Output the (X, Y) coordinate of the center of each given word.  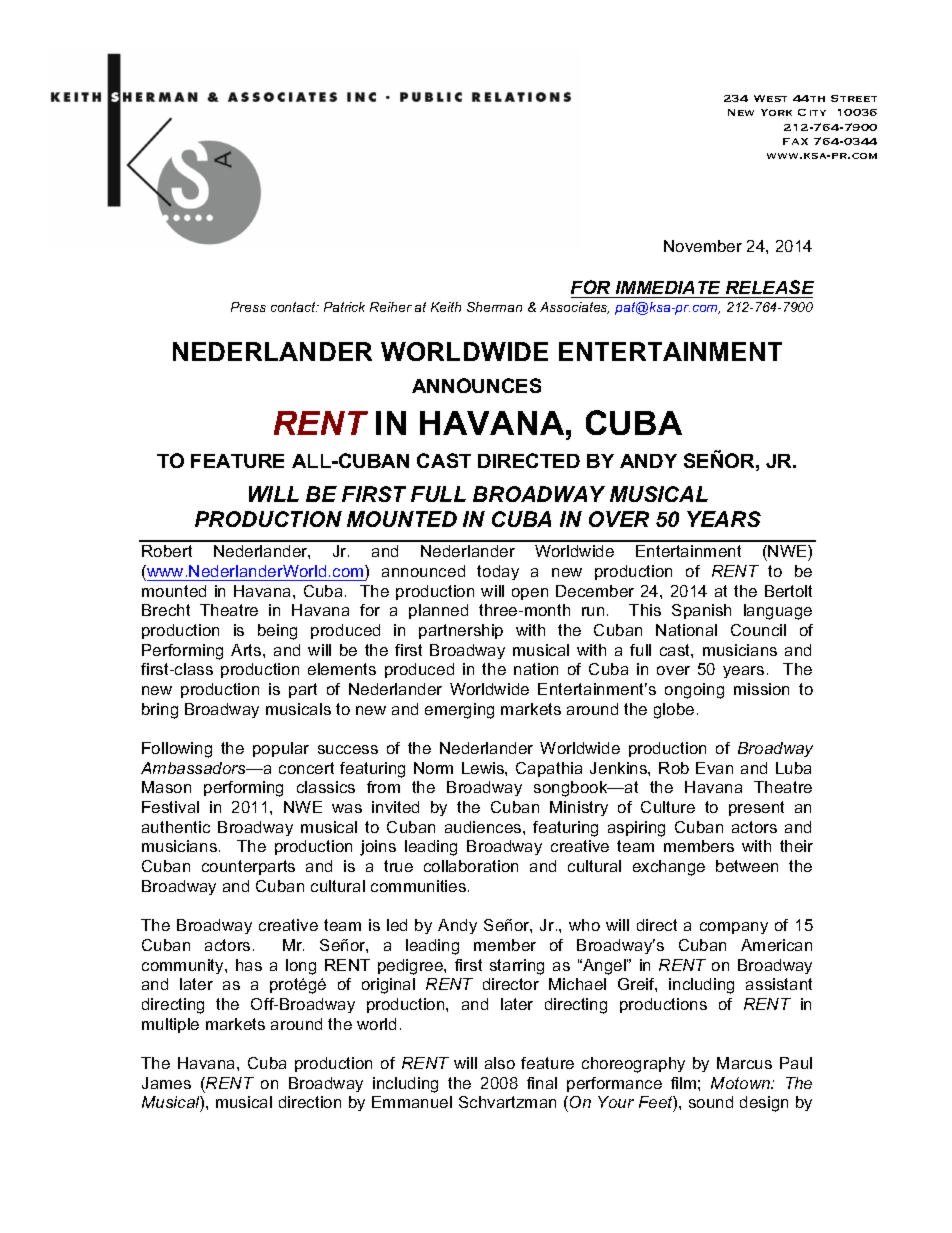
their (796, 846)
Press (248, 307)
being (277, 632)
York (776, 112)
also (500, 1063)
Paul (796, 1063)
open (530, 594)
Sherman (494, 307)
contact (294, 307)
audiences (484, 827)
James (166, 1083)
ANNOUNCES (476, 385)
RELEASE (770, 287)
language (778, 612)
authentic (176, 827)
